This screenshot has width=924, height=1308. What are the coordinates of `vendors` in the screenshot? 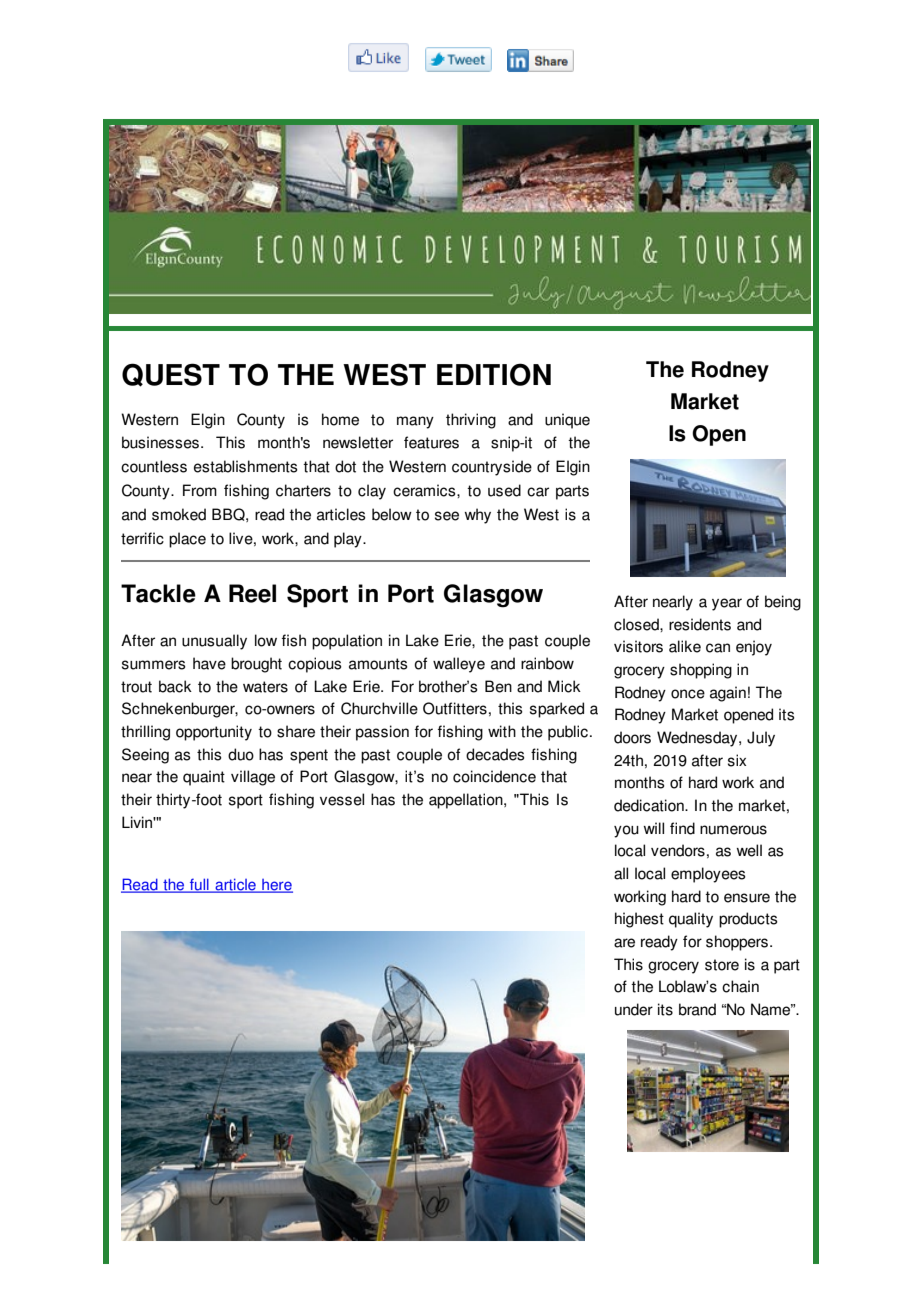 It's located at (678, 850).
